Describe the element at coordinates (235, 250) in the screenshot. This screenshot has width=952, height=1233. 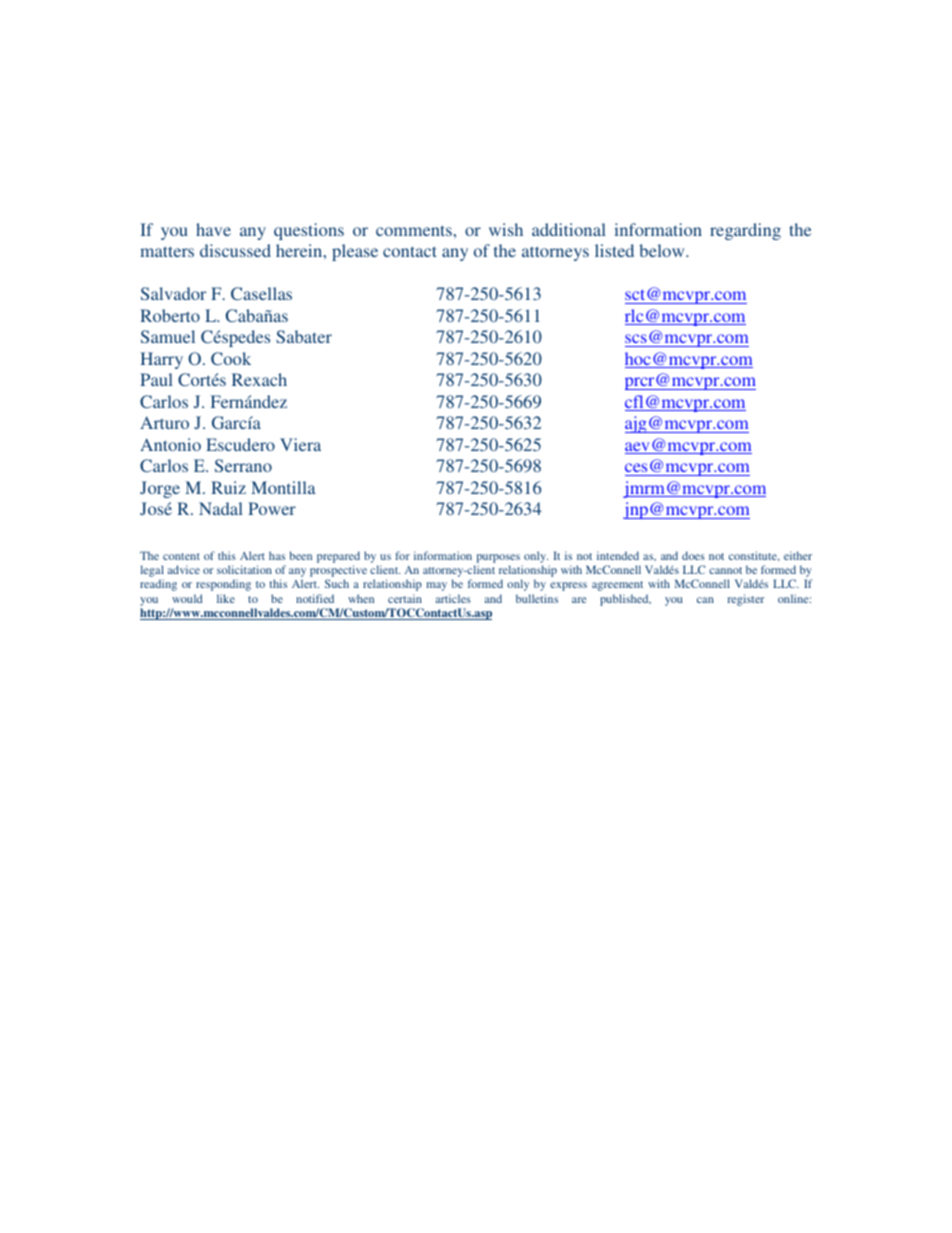
I see `discussed` at that location.
